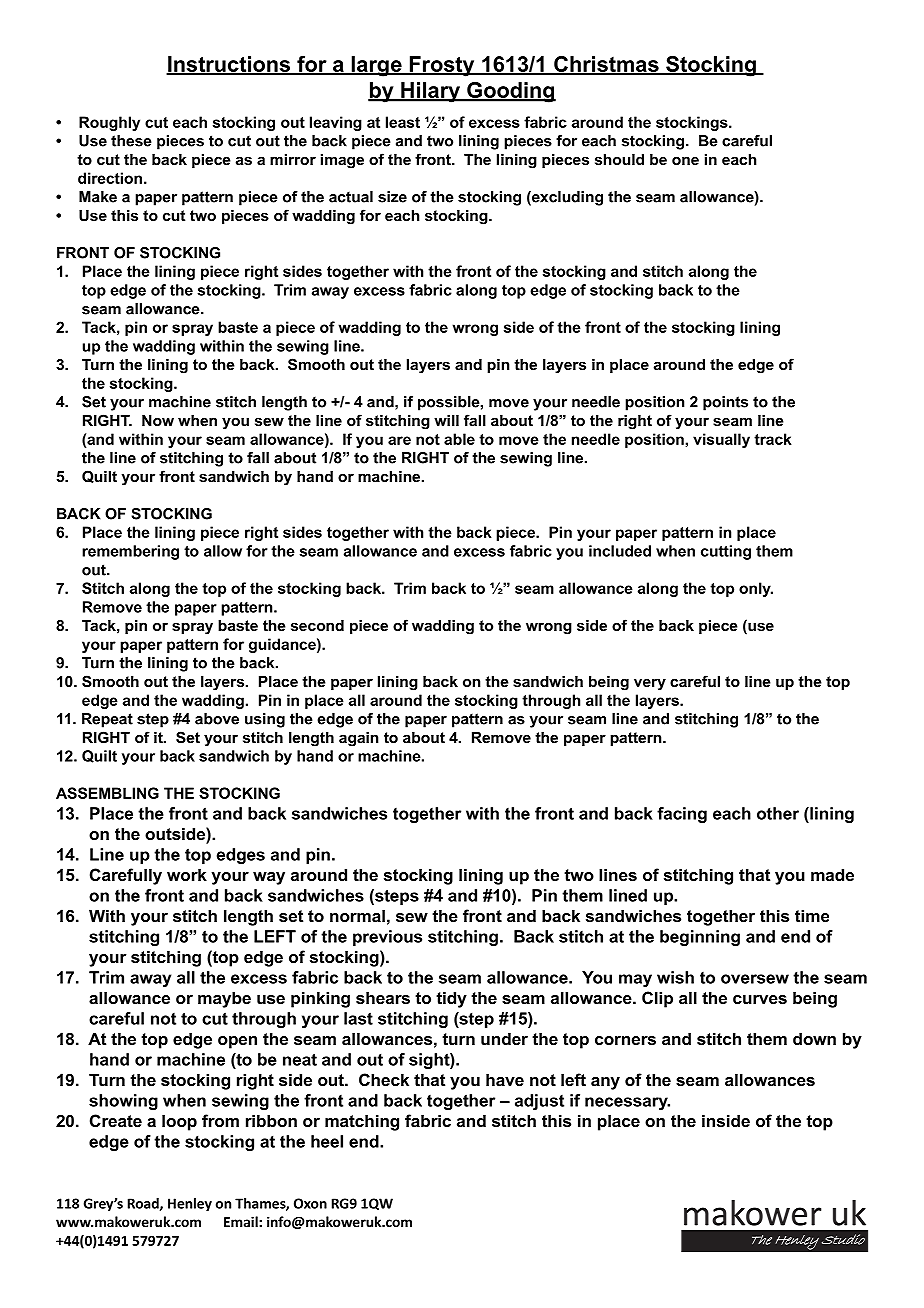 This screenshot has width=924, height=1308. I want to click on Now, so click(158, 420).
